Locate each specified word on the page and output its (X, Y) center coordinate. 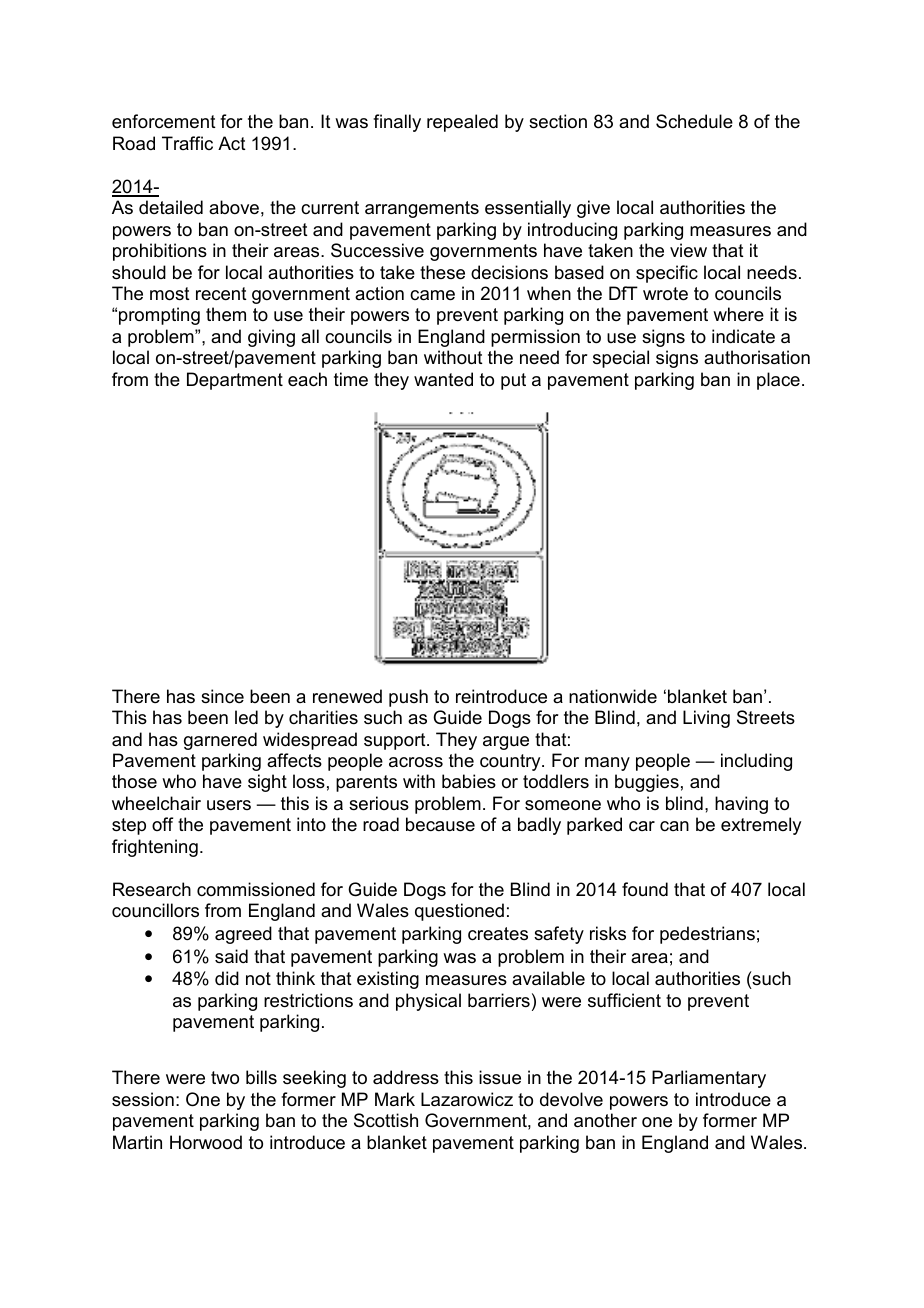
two (225, 1078)
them (226, 314)
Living (706, 719)
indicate (743, 336)
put (513, 381)
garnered (220, 741)
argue (506, 743)
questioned (459, 912)
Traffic (187, 143)
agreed (243, 935)
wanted (443, 379)
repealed (462, 123)
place (778, 381)
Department (235, 381)
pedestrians (707, 935)
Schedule (694, 121)
